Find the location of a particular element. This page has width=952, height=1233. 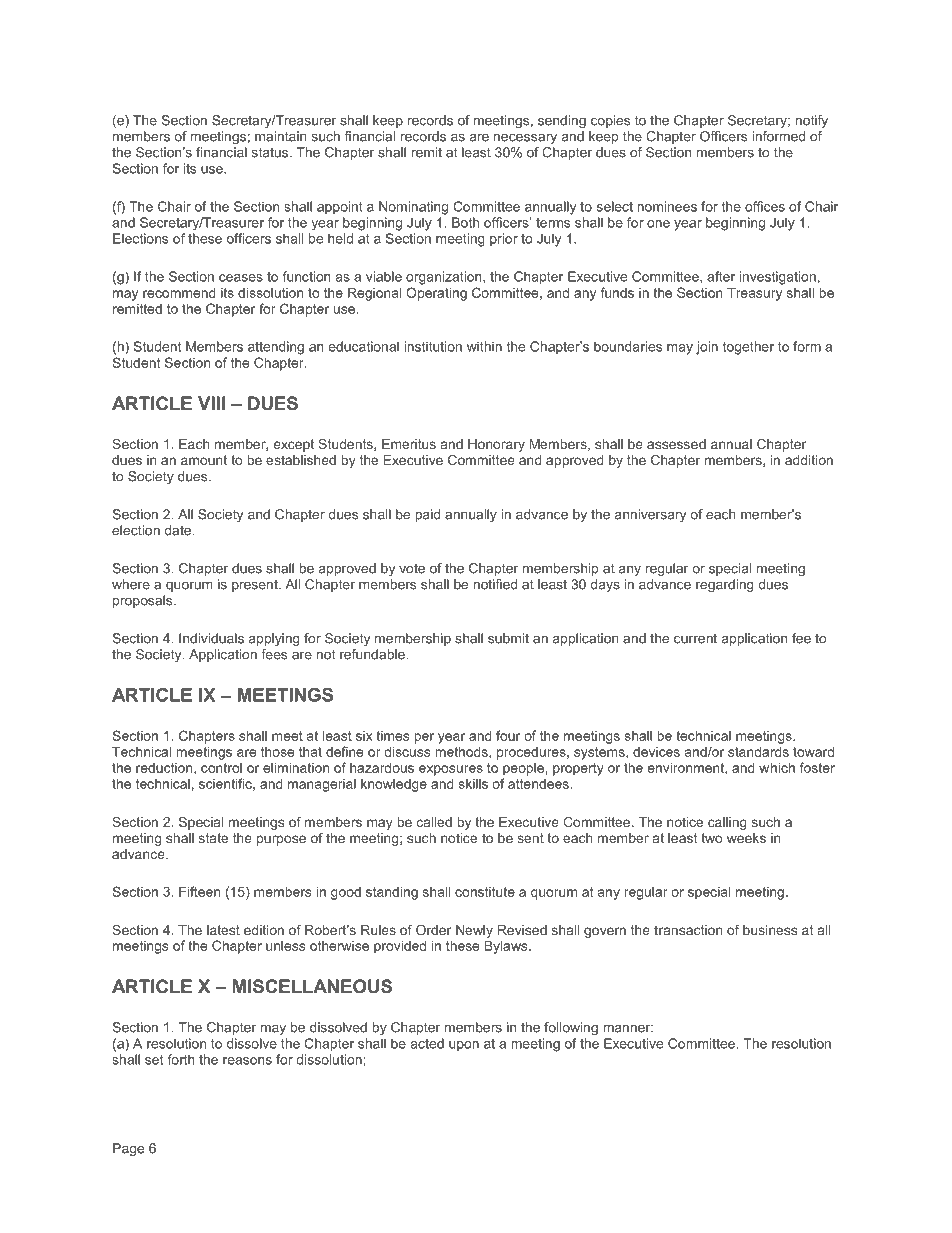

Honorary is located at coordinates (496, 445).
